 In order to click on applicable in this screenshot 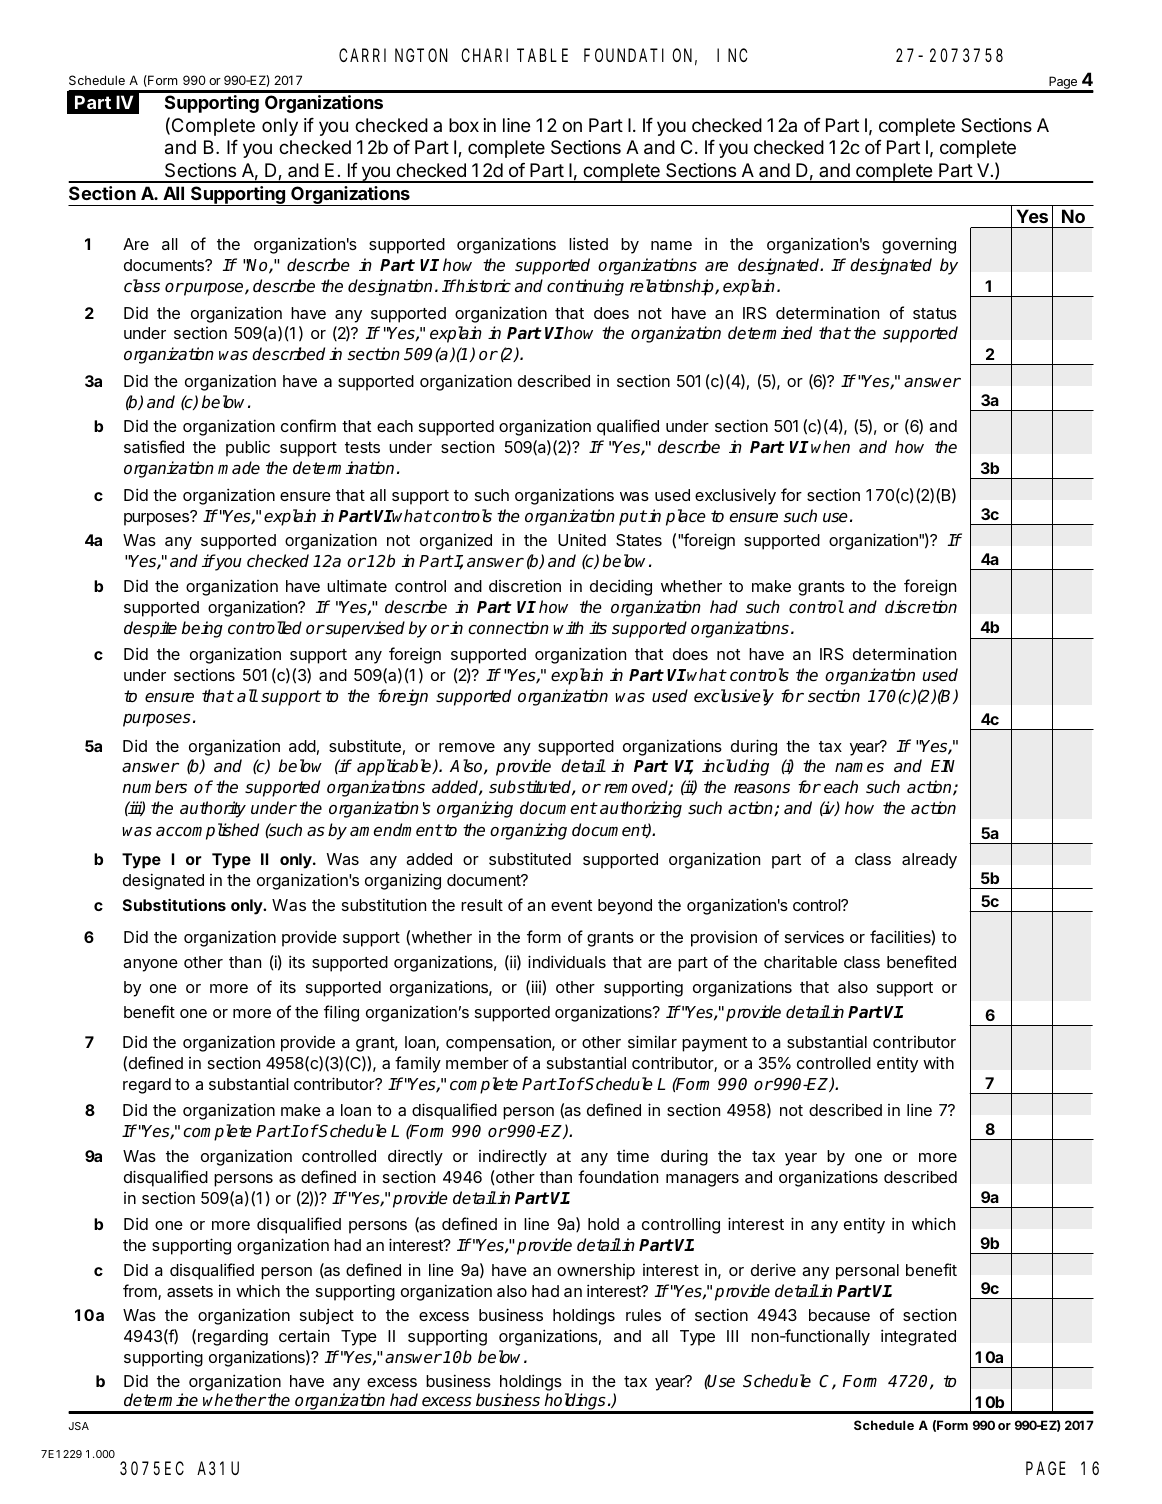, I will do `click(395, 767)`.
